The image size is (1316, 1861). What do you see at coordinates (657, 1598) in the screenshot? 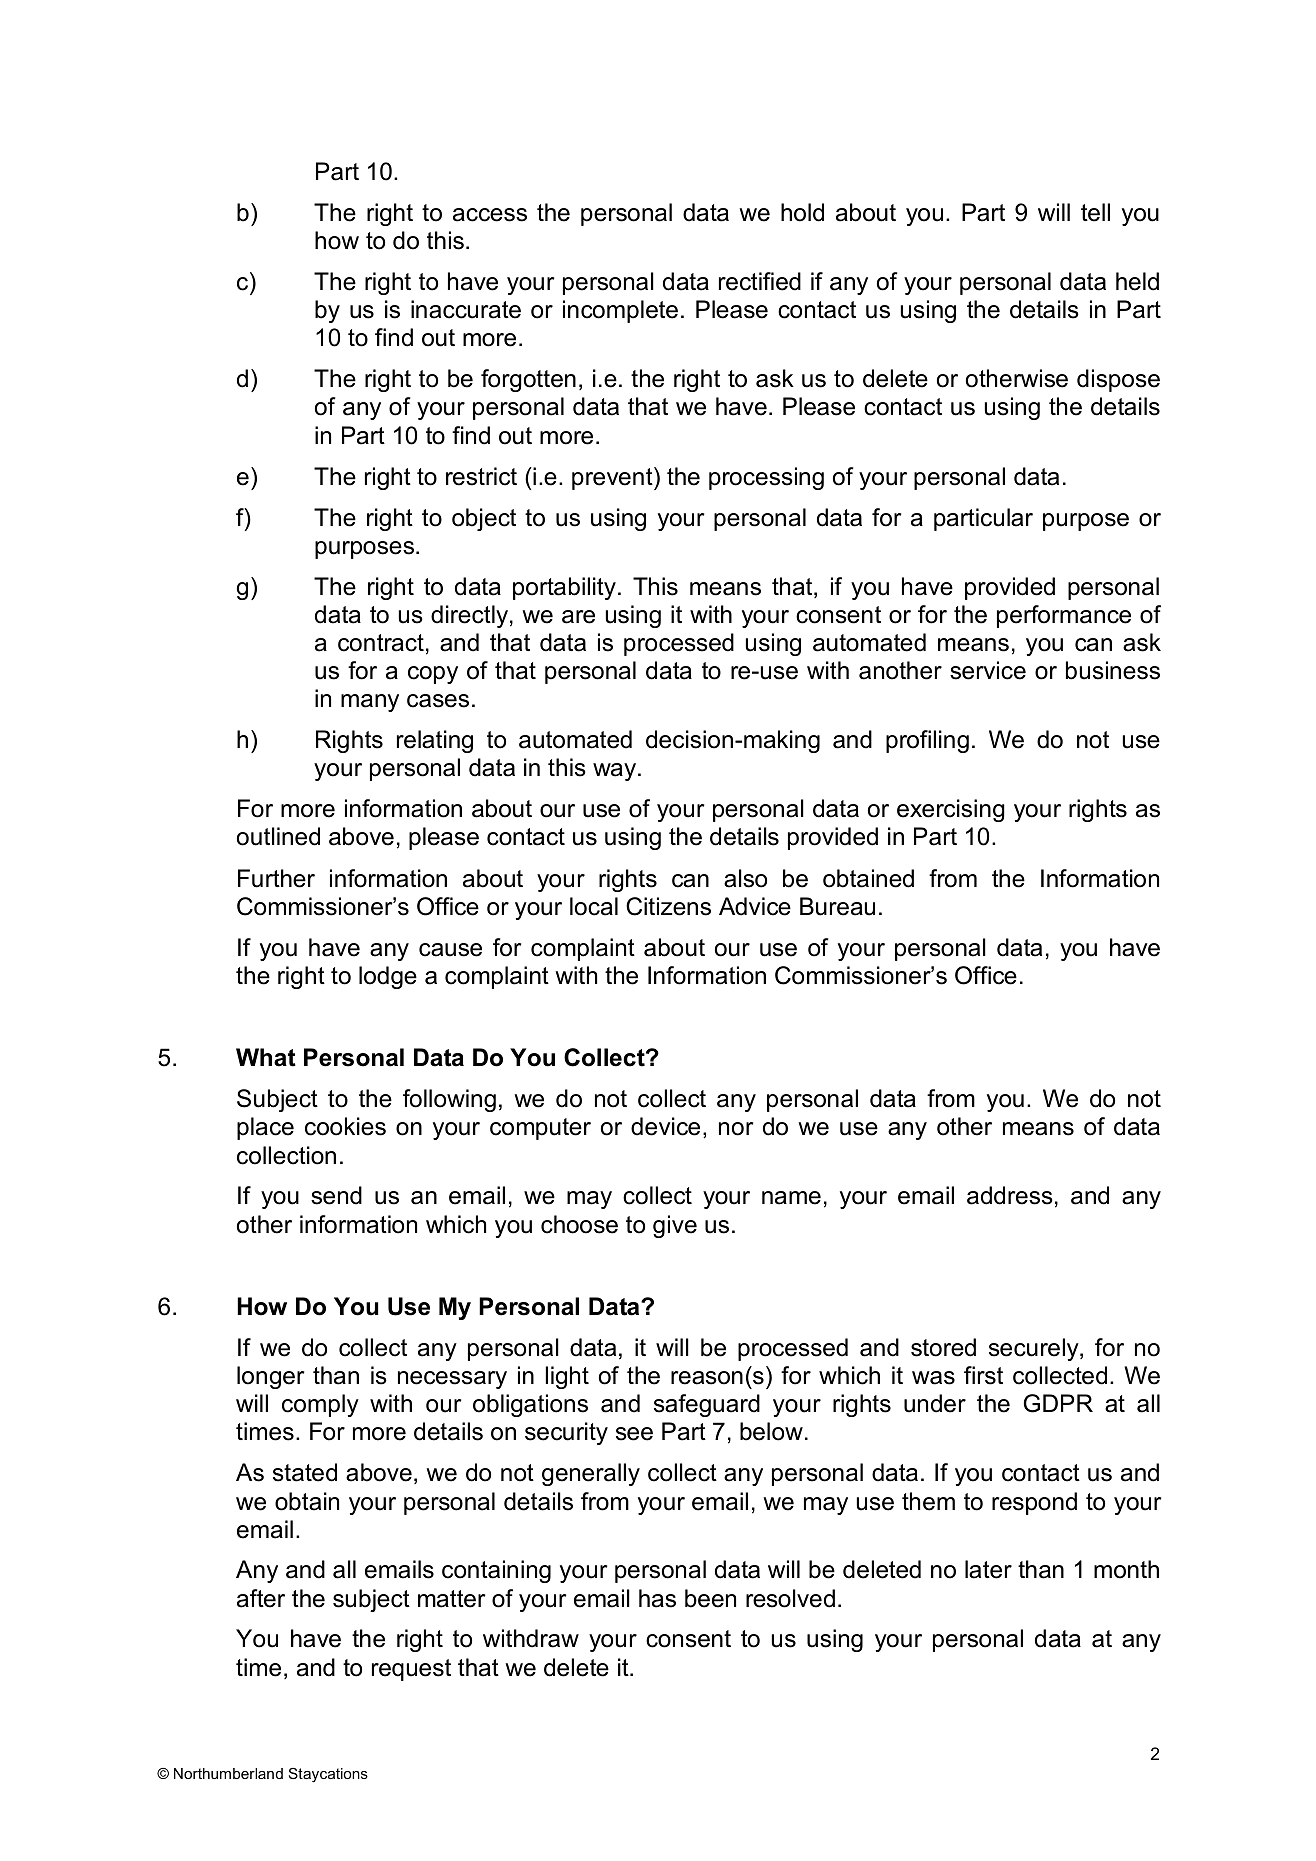
I see `has` at bounding box center [657, 1598].
